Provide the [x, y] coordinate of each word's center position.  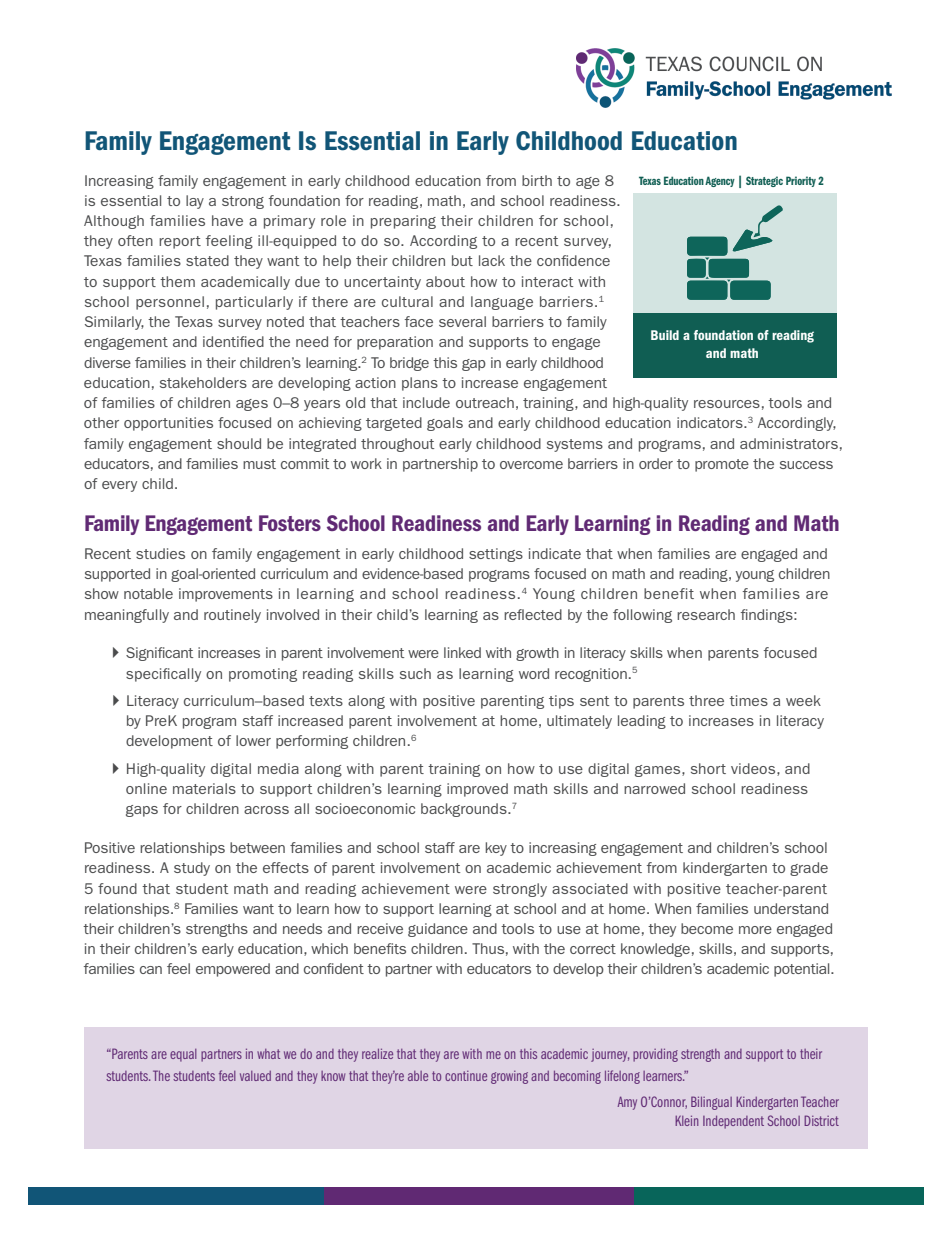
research [706, 614]
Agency [720, 181]
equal [183, 1055]
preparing [403, 222]
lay [195, 202]
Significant [159, 654]
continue [466, 1076]
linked [462, 652]
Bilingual [711, 1103]
